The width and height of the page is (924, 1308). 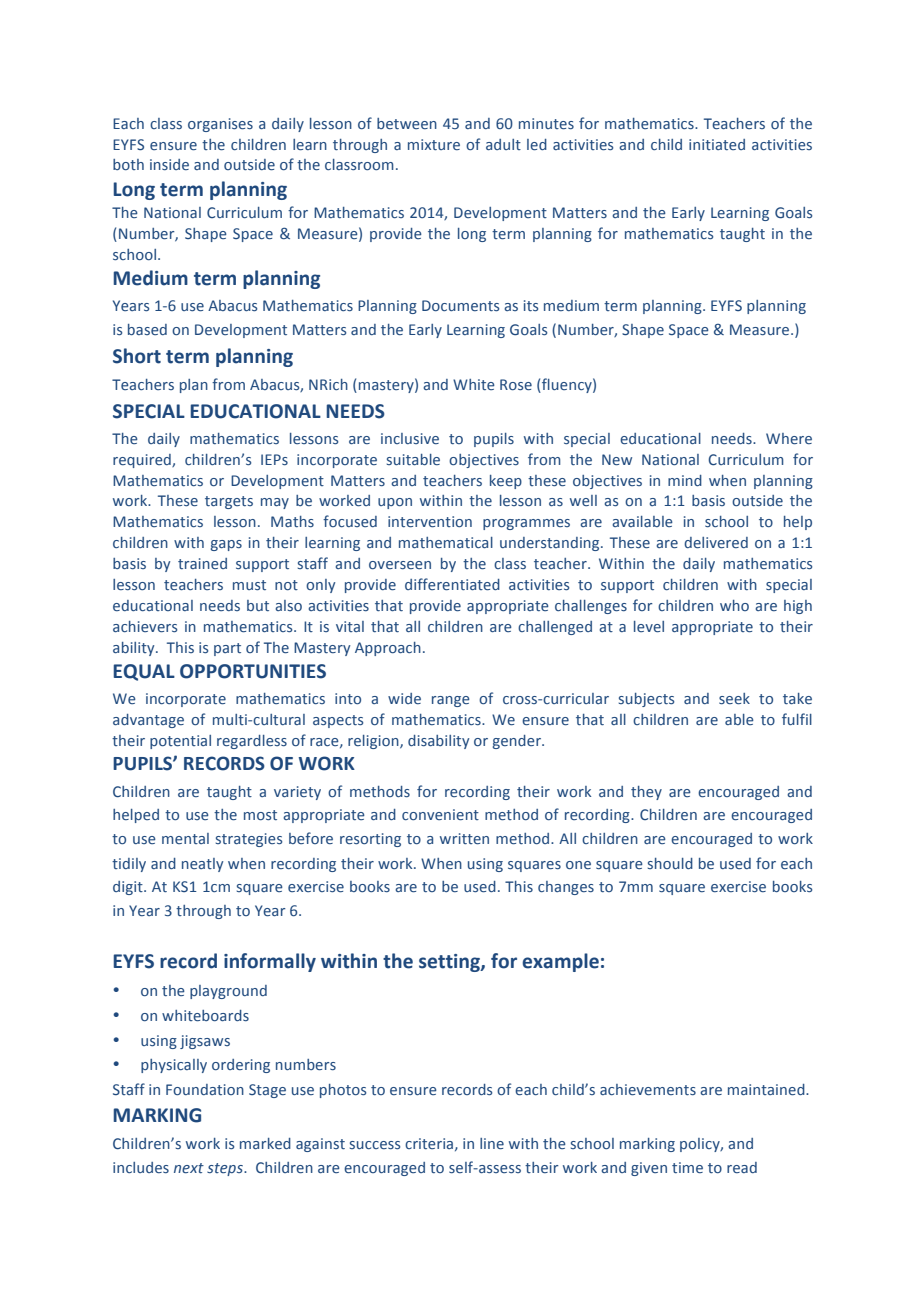 What do you see at coordinates (137, 356) in the page?
I see `Short` at bounding box center [137, 356].
